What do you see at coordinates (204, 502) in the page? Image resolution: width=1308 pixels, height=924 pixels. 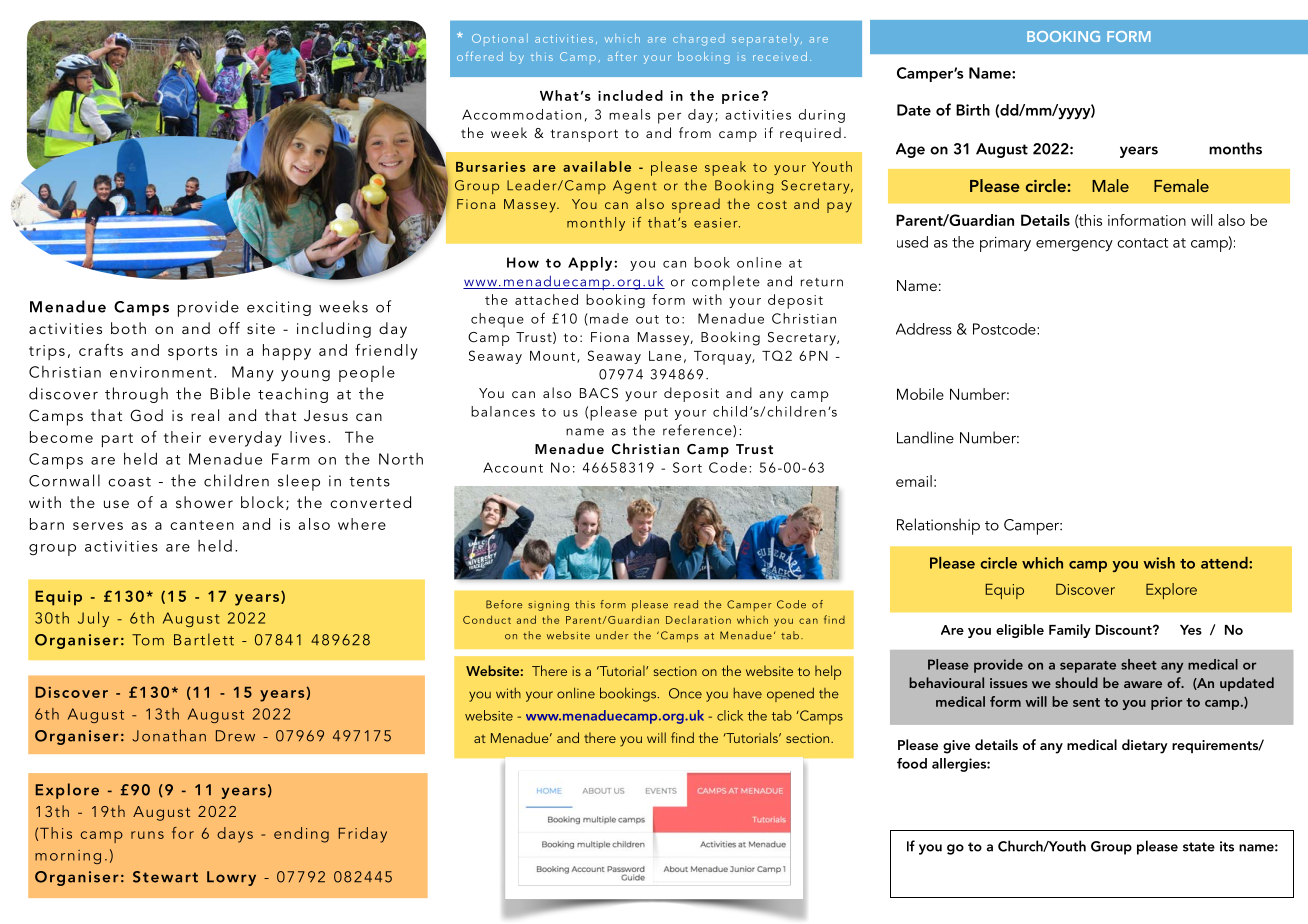 I see `shower` at bounding box center [204, 502].
